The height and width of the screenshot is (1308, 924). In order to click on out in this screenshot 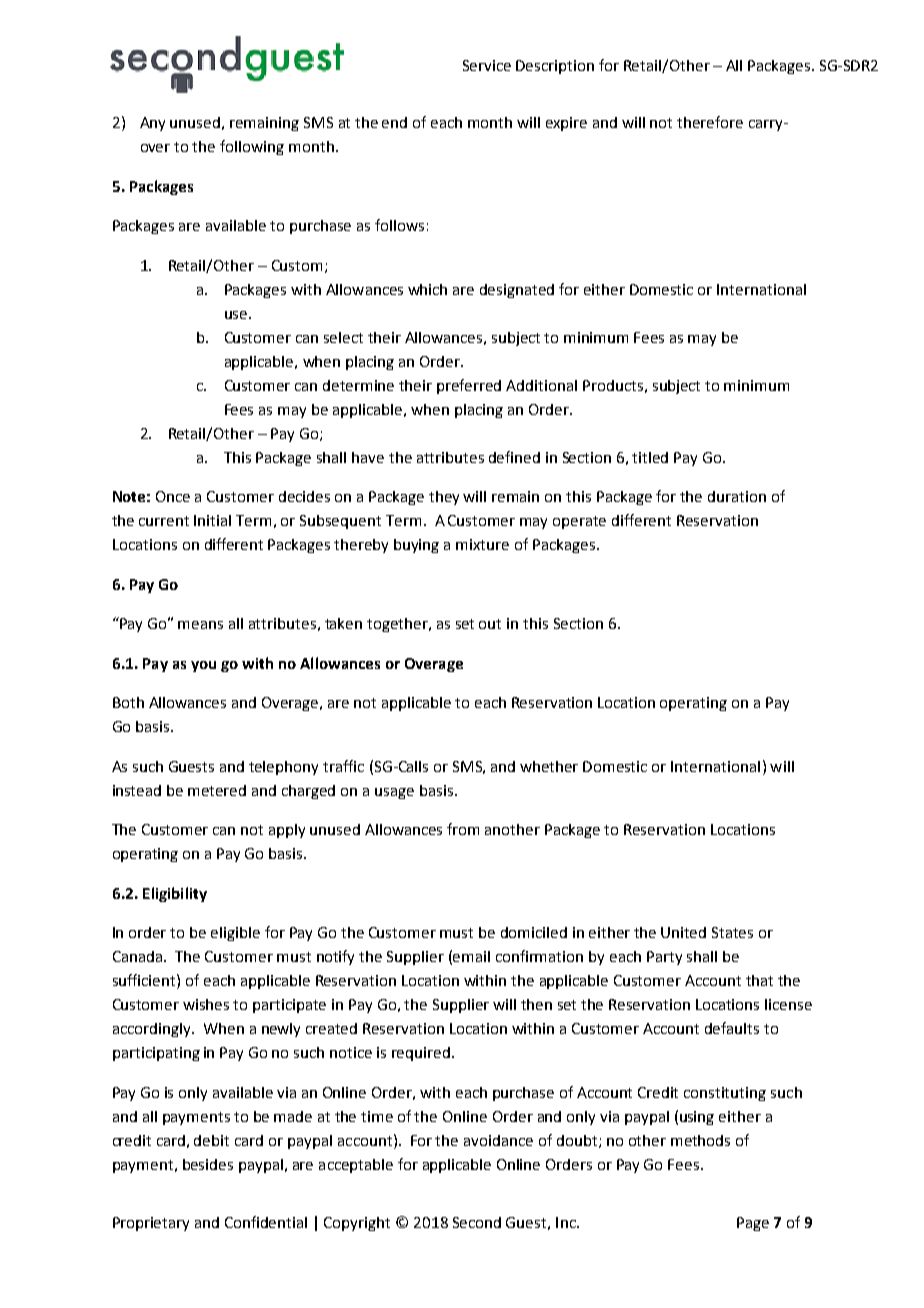, I will do `click(490, 624)`.
